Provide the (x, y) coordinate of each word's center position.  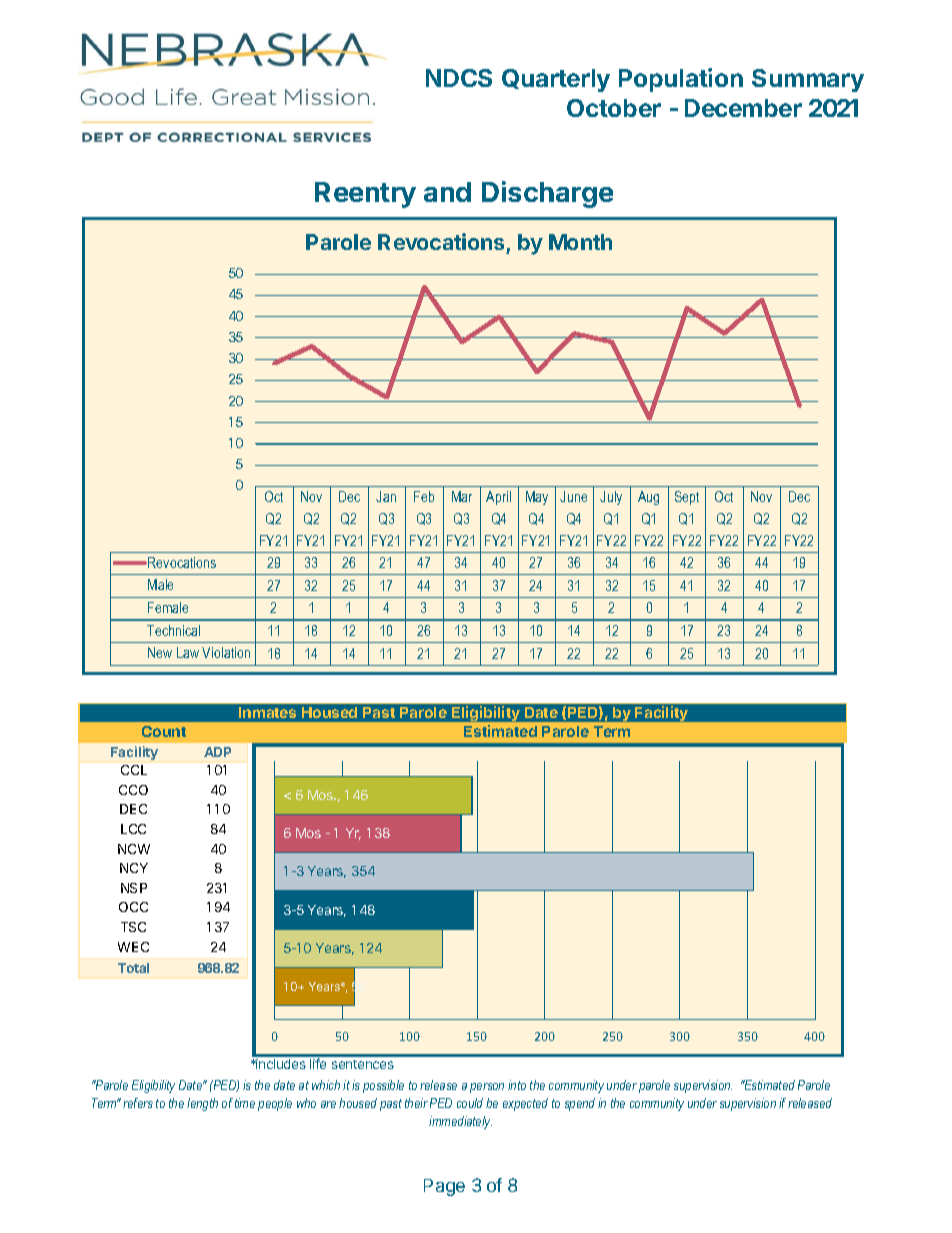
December (743, 108)
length (202, 1104)
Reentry (365, 195)
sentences (363, 1064)
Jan (386, 496)
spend (580, 1104)
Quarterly (556, 80)
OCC (133, 907)
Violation (226, 652)
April (498, 498)
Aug (648, 498)
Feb (424, 496)
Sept (687, 498)
